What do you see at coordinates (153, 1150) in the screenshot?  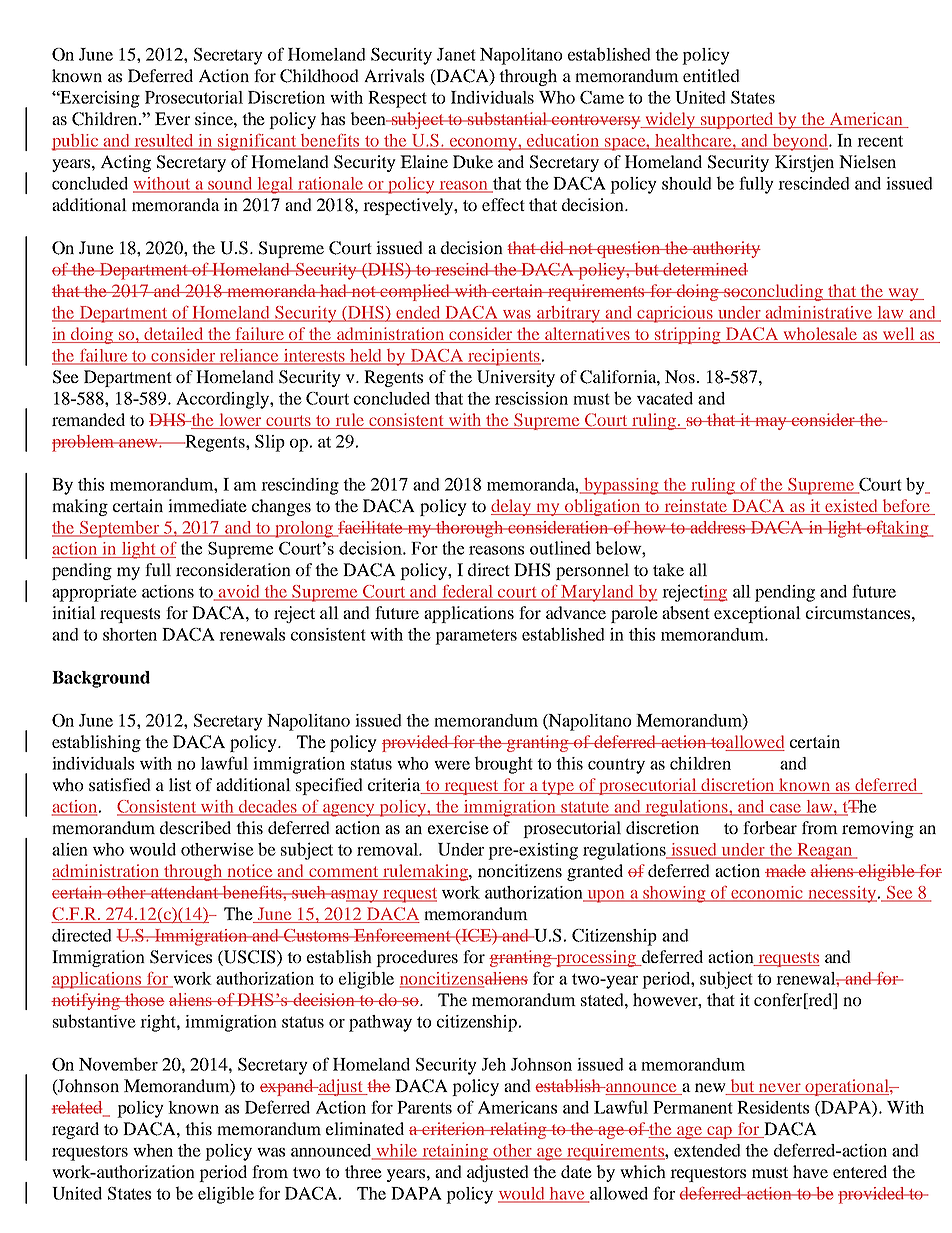 I see `when` at bounding box center [153, 1150].
